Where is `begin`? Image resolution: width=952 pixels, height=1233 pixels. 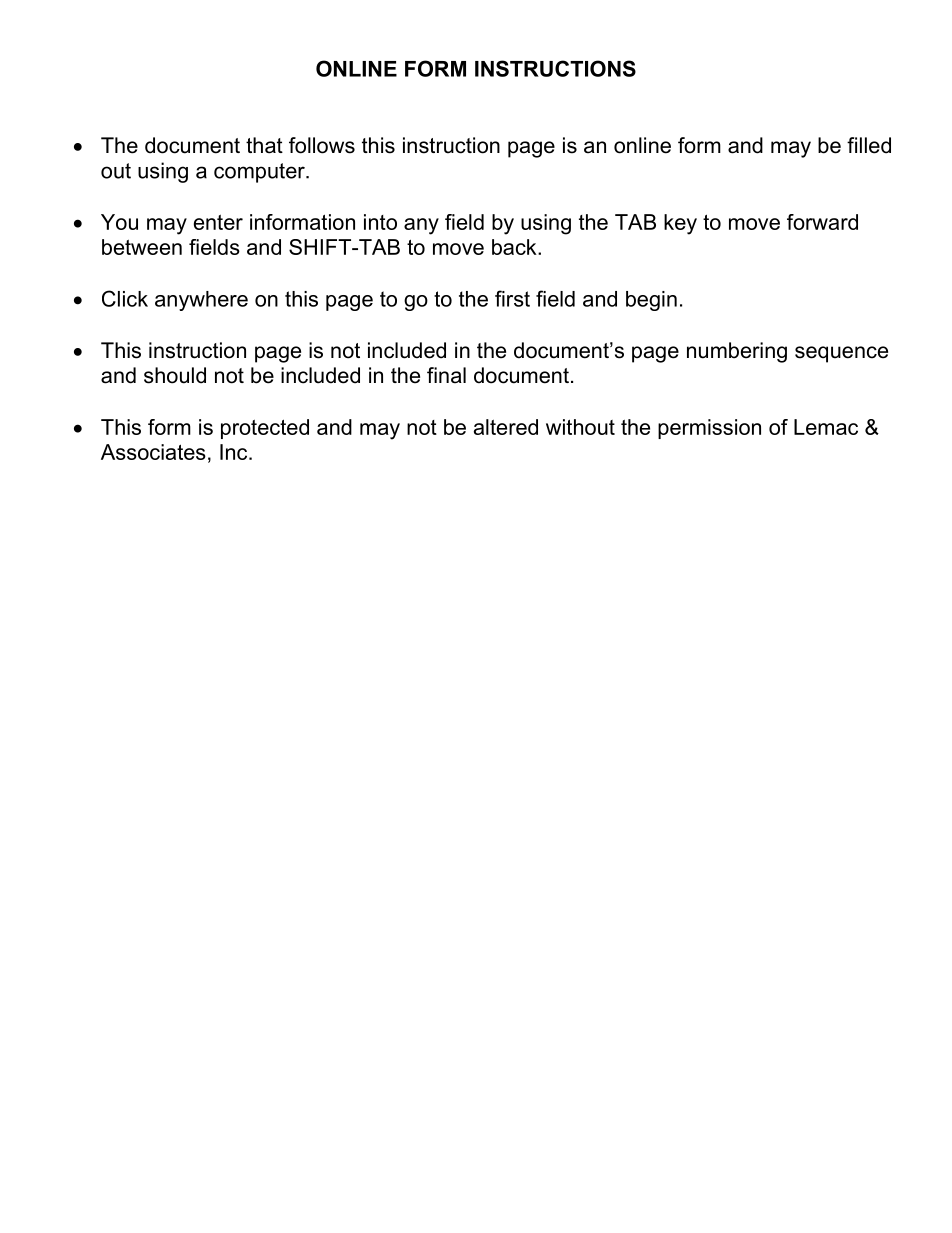
begin is located at coordinates (651, 301).
